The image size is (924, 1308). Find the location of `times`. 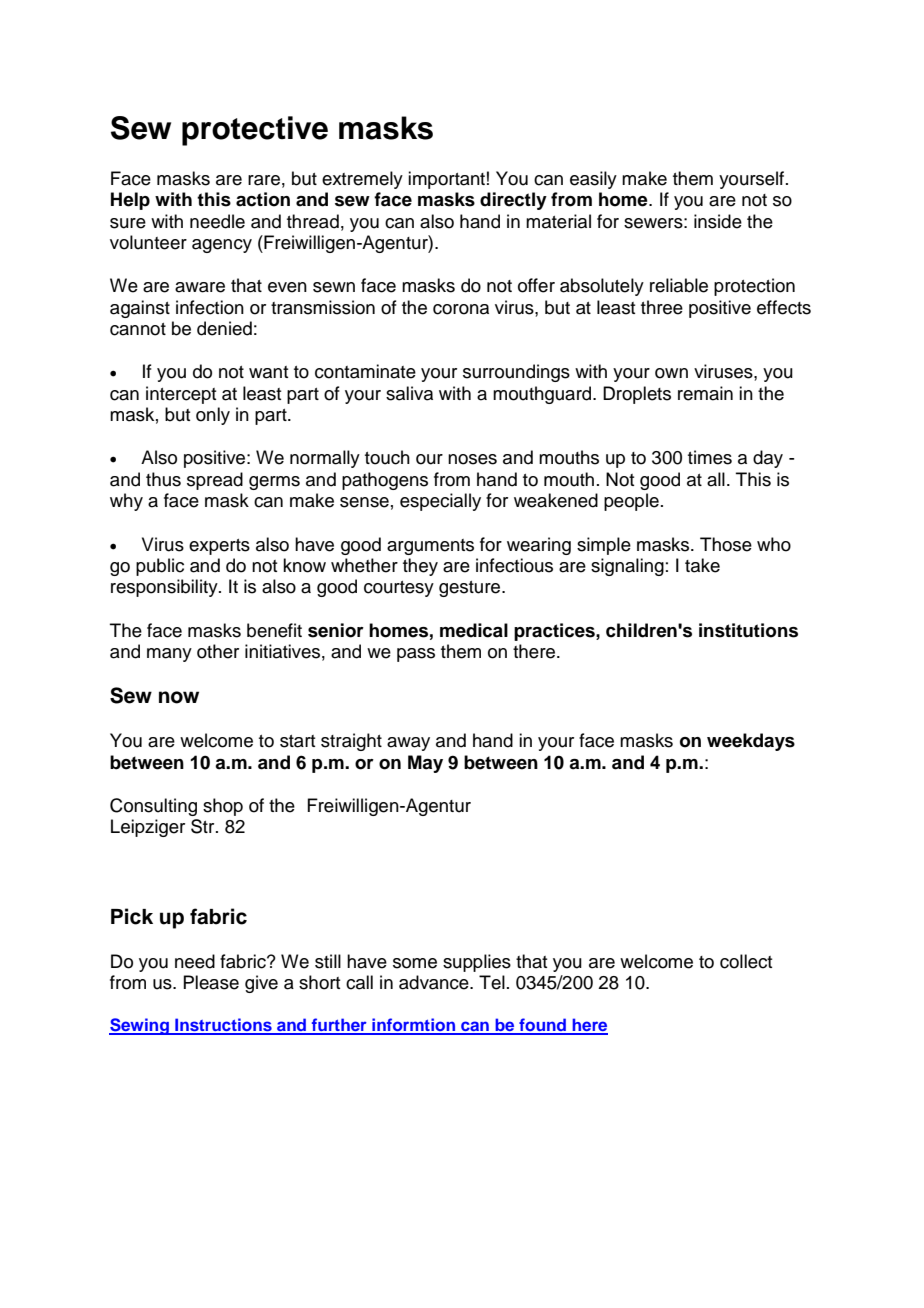

times is located at coordinates (710, 457).
